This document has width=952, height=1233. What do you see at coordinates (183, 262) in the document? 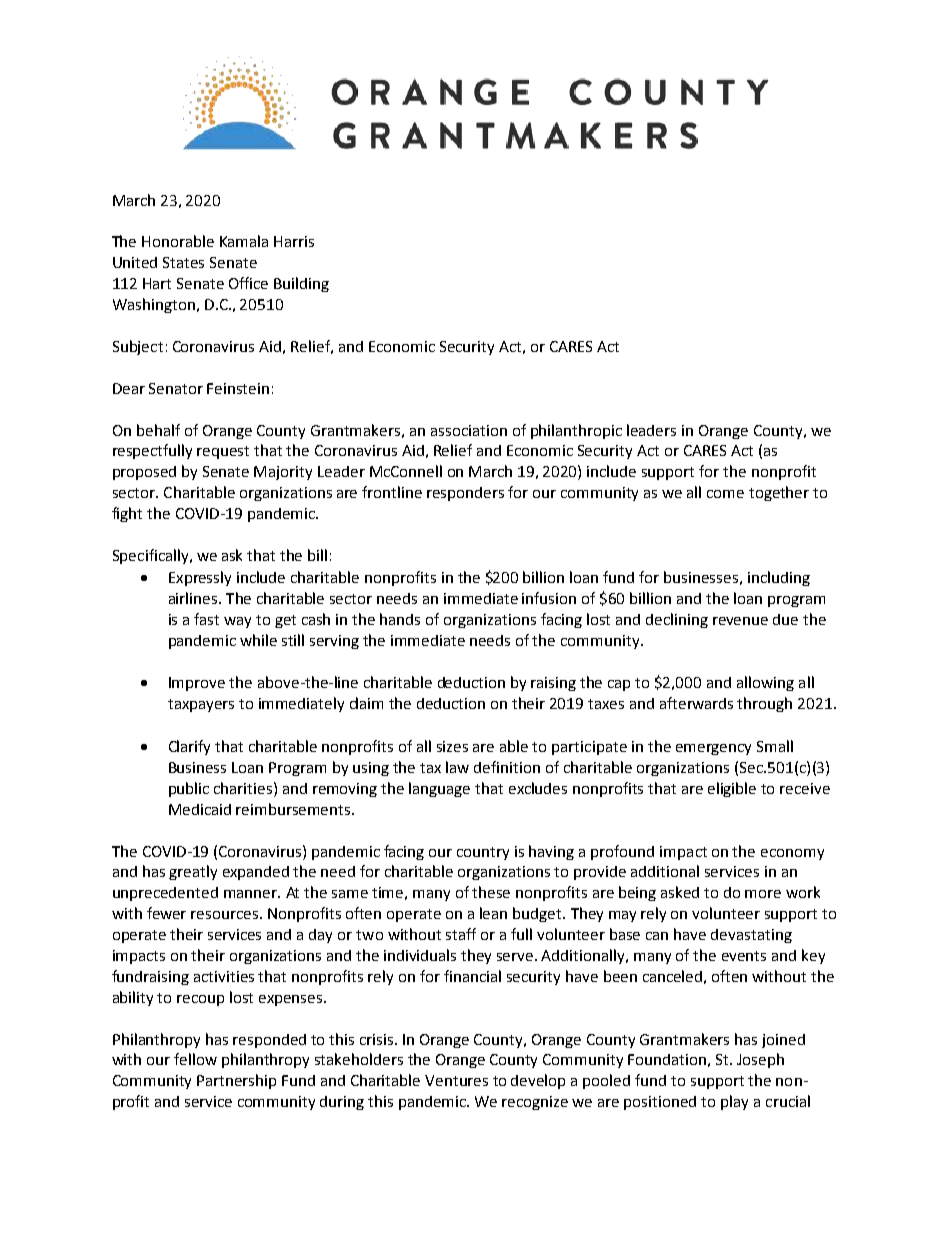
I see `States` at bounding box center [183, 262].
